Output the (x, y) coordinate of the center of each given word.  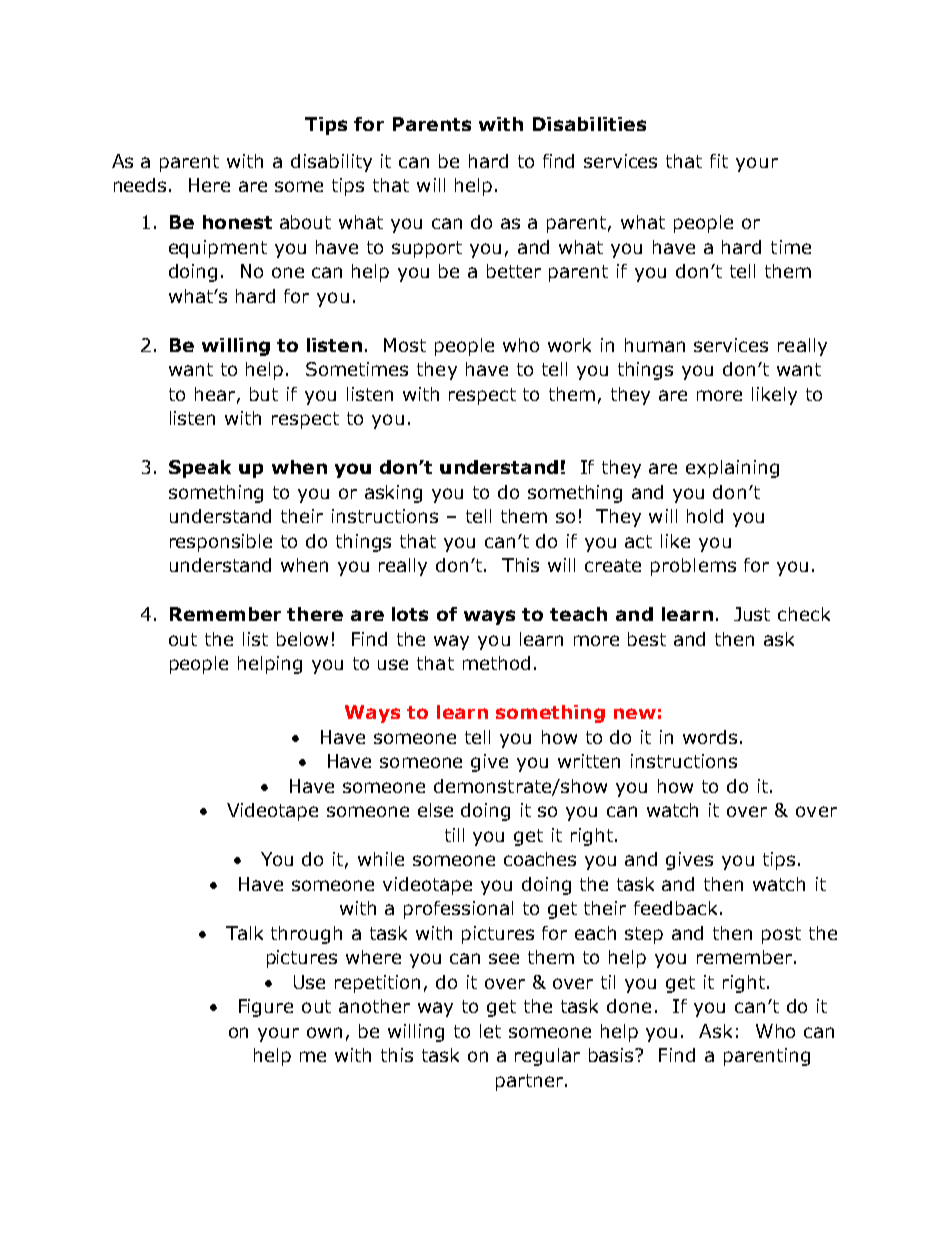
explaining (732, 469)
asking (393, 494)
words (710, 737)
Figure (266, 1008)
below (302, 639)
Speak (200, 469)
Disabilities (589, 124)
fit (719, 161)
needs (140, 185)
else (435, 810)
